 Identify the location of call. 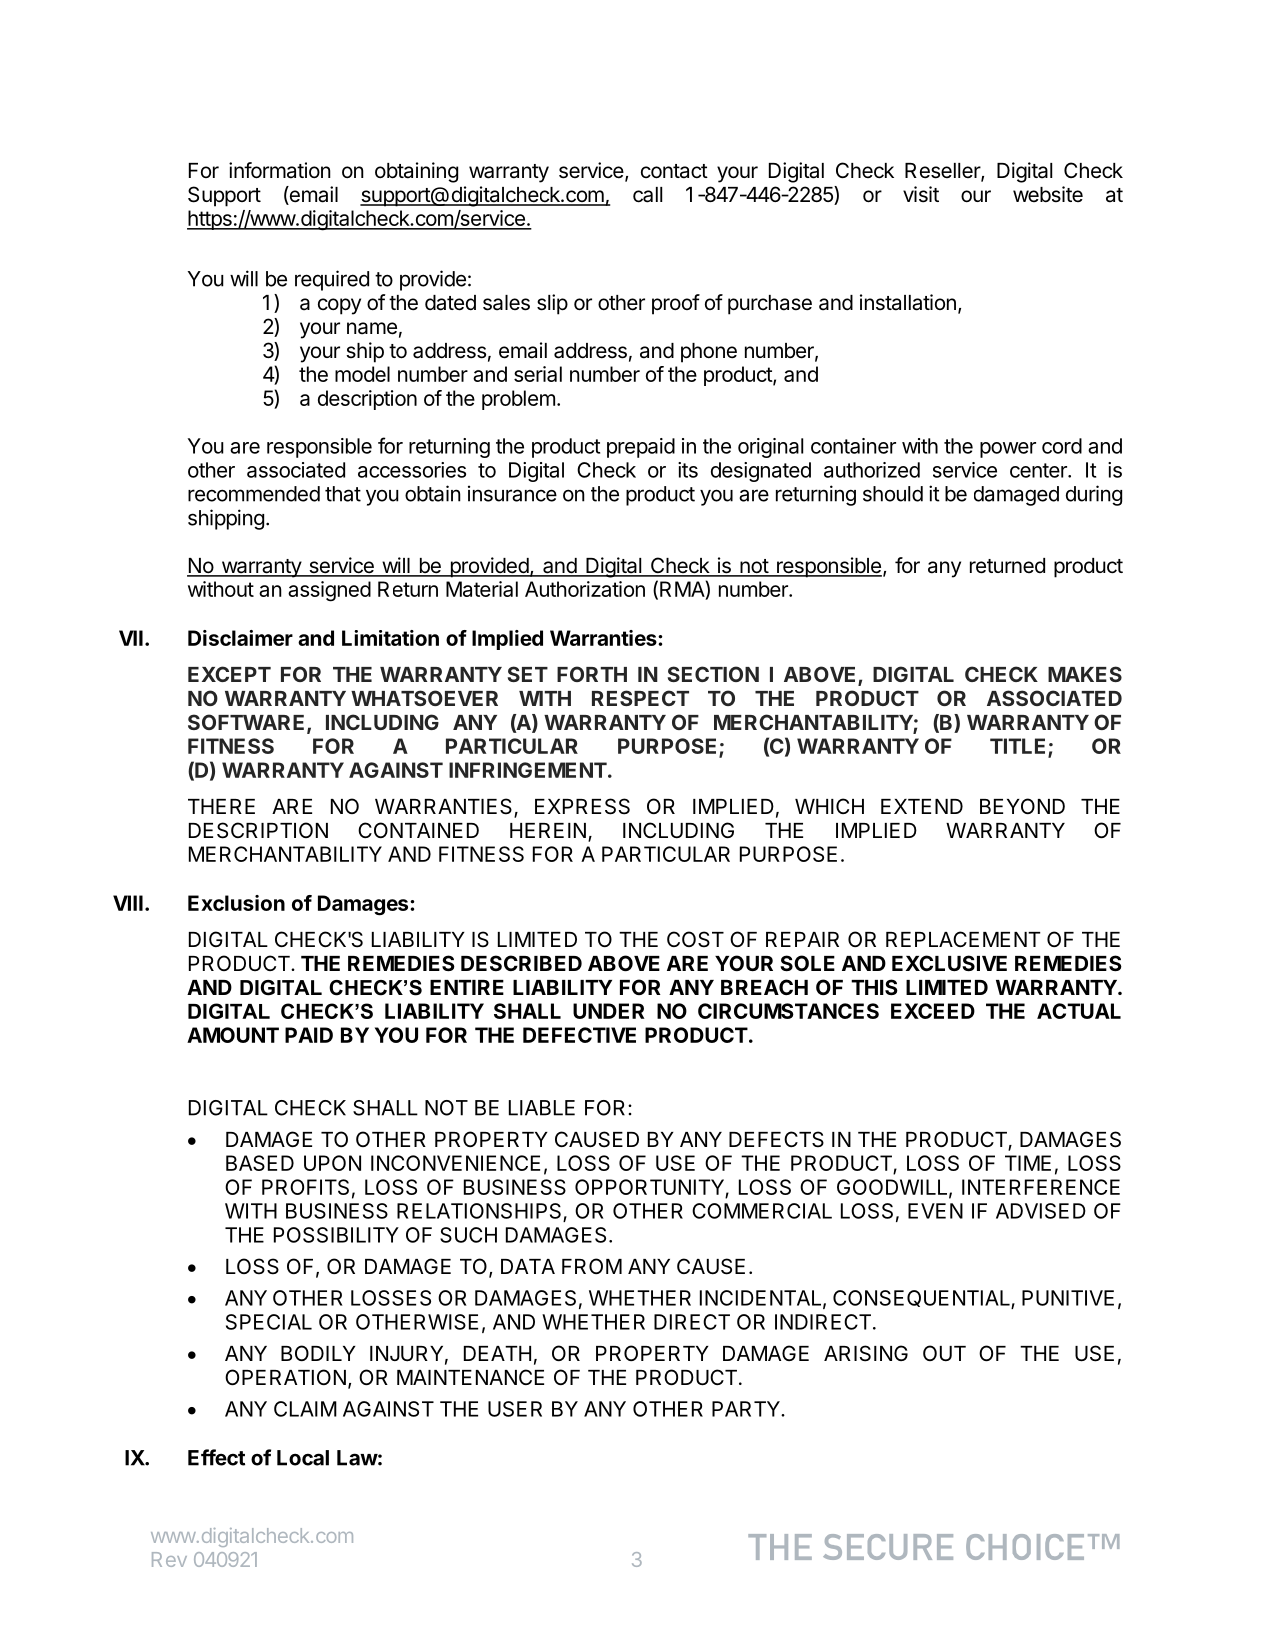
(647, 195).
